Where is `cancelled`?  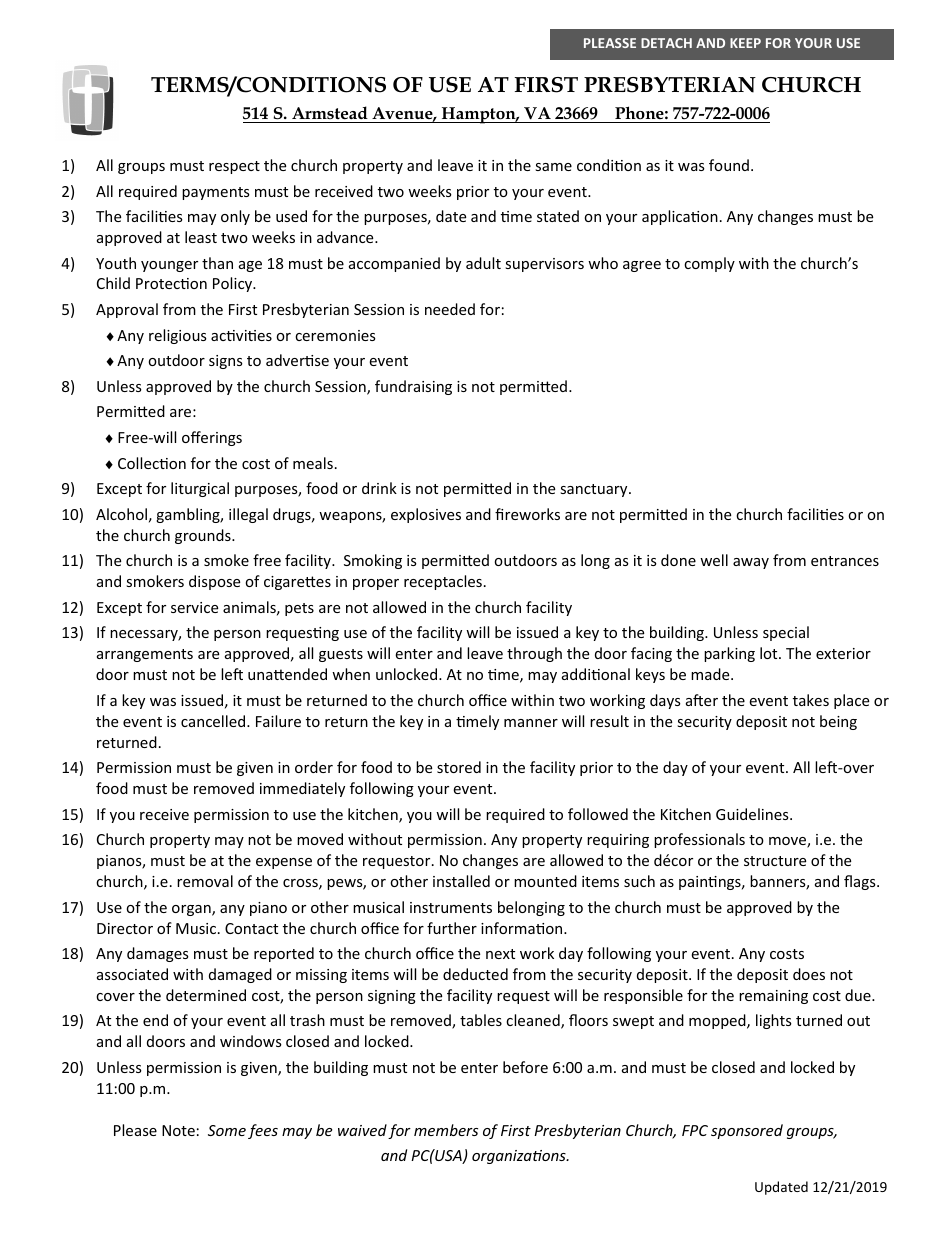
cancelled is located at coordinates (214, 721).
